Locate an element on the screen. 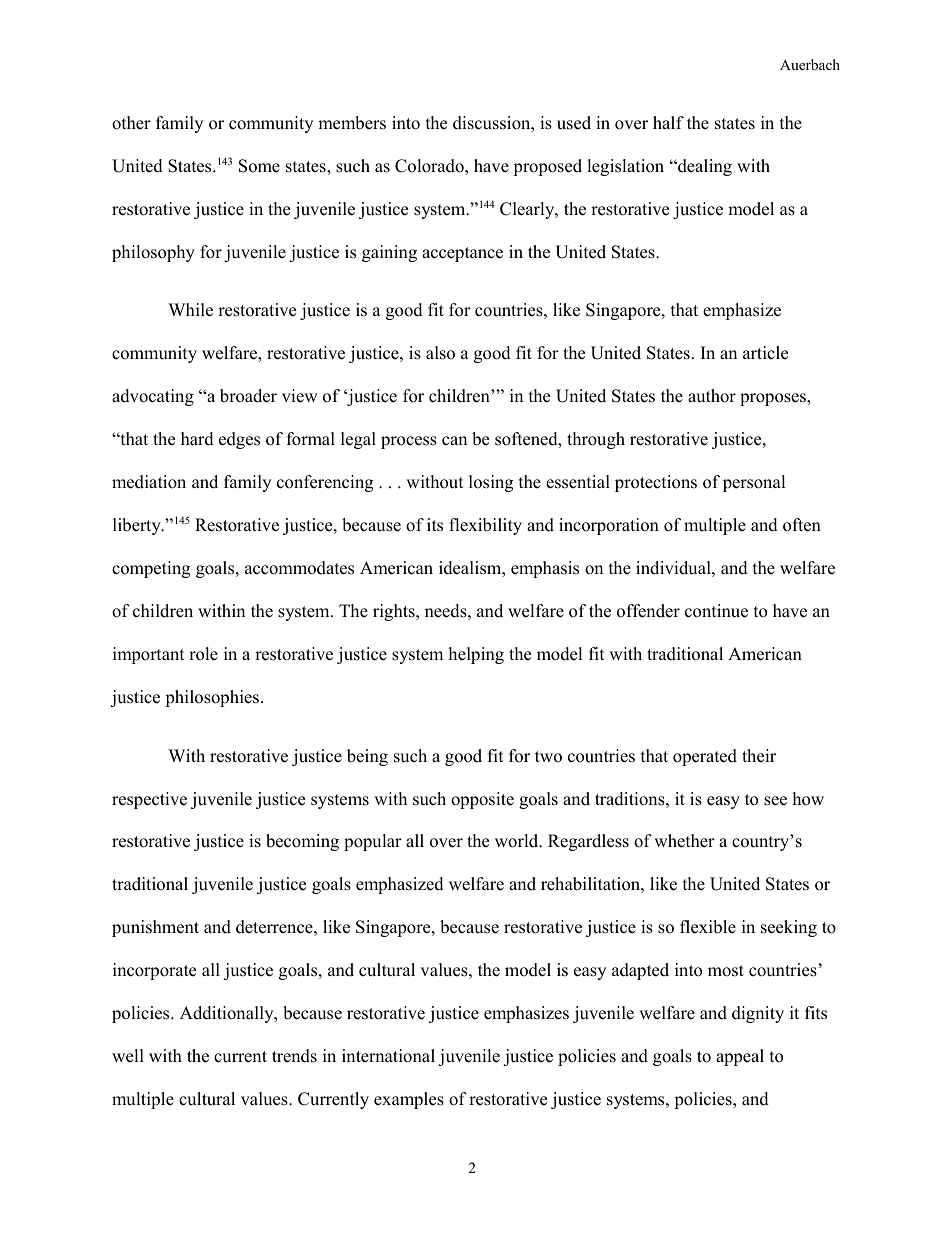 The height and width of the screenshot is (1233, 952). other is located at coordinates (131, 123).
